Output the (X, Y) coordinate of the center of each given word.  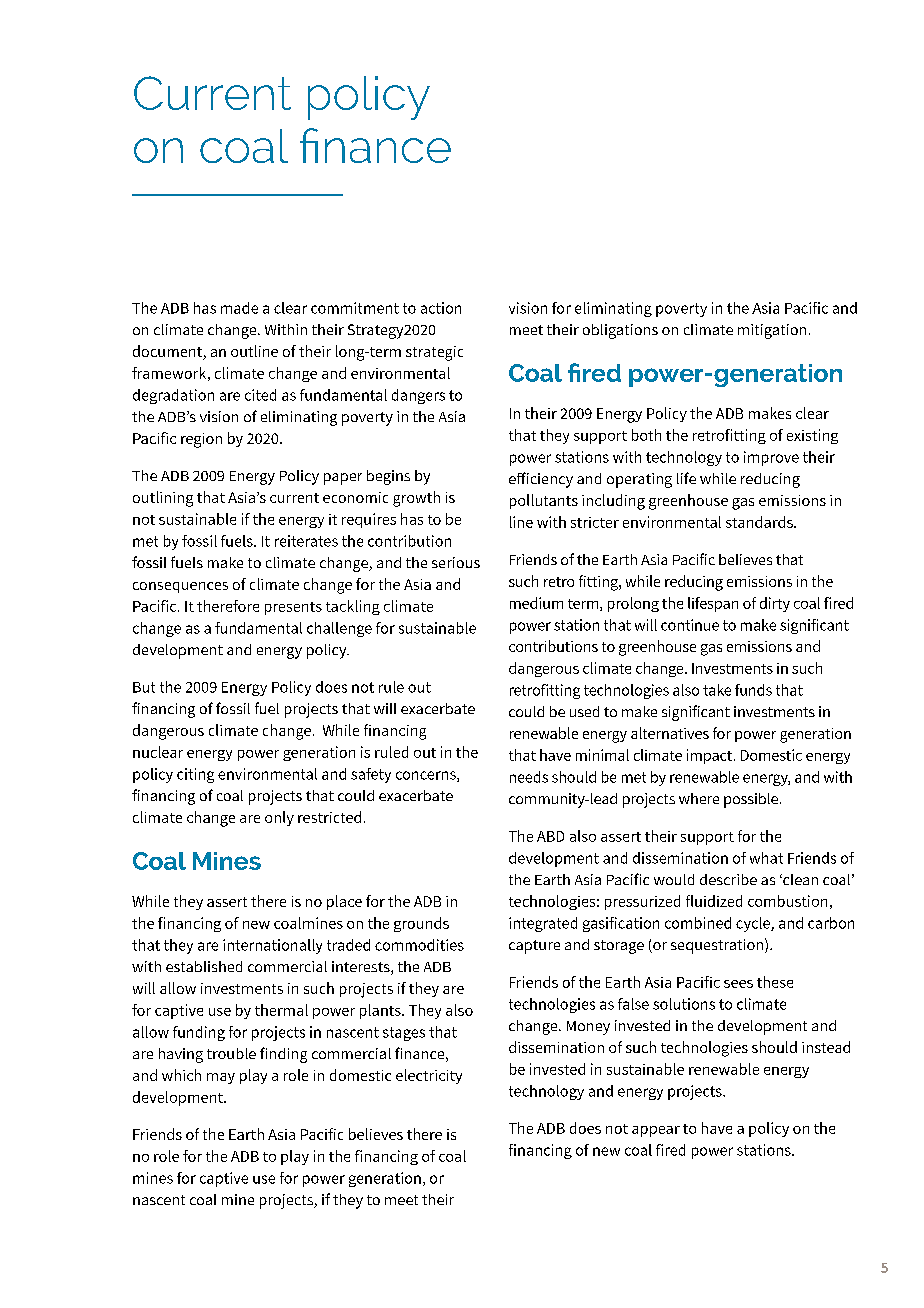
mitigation (772, 331)
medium (536, 603)
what (766, 858)
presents (293, 608)
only (279, 818)
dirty (775, 604)
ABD (550, 836)
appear (656, 1131)
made (239, 308)
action (441, 308)
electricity (429, 1076)
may (221, 1078)
